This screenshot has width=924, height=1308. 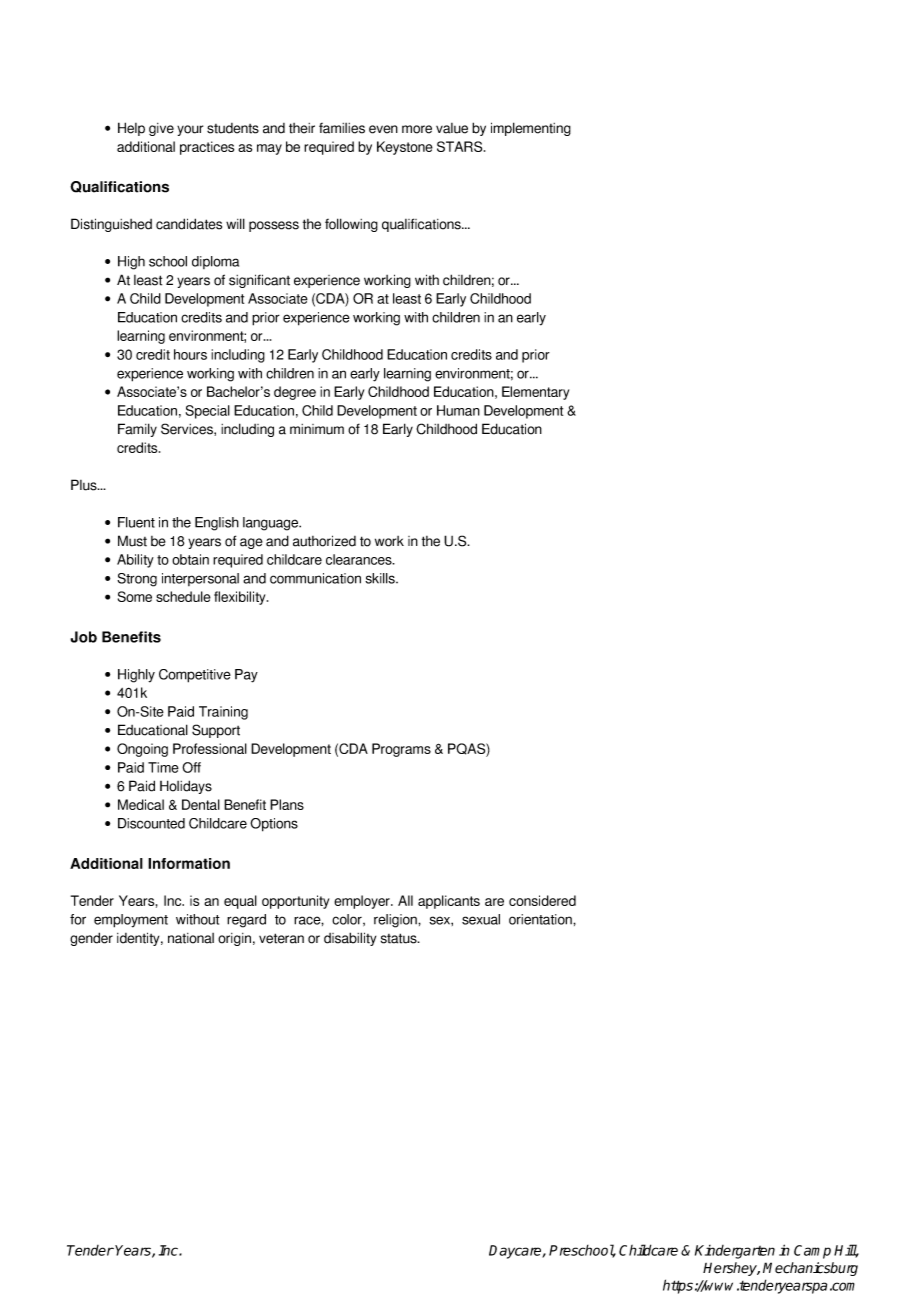 What do you see at coordinates (535, 393) in the screenshot?
I see `Elementary` at bounding box center [535, 393].
